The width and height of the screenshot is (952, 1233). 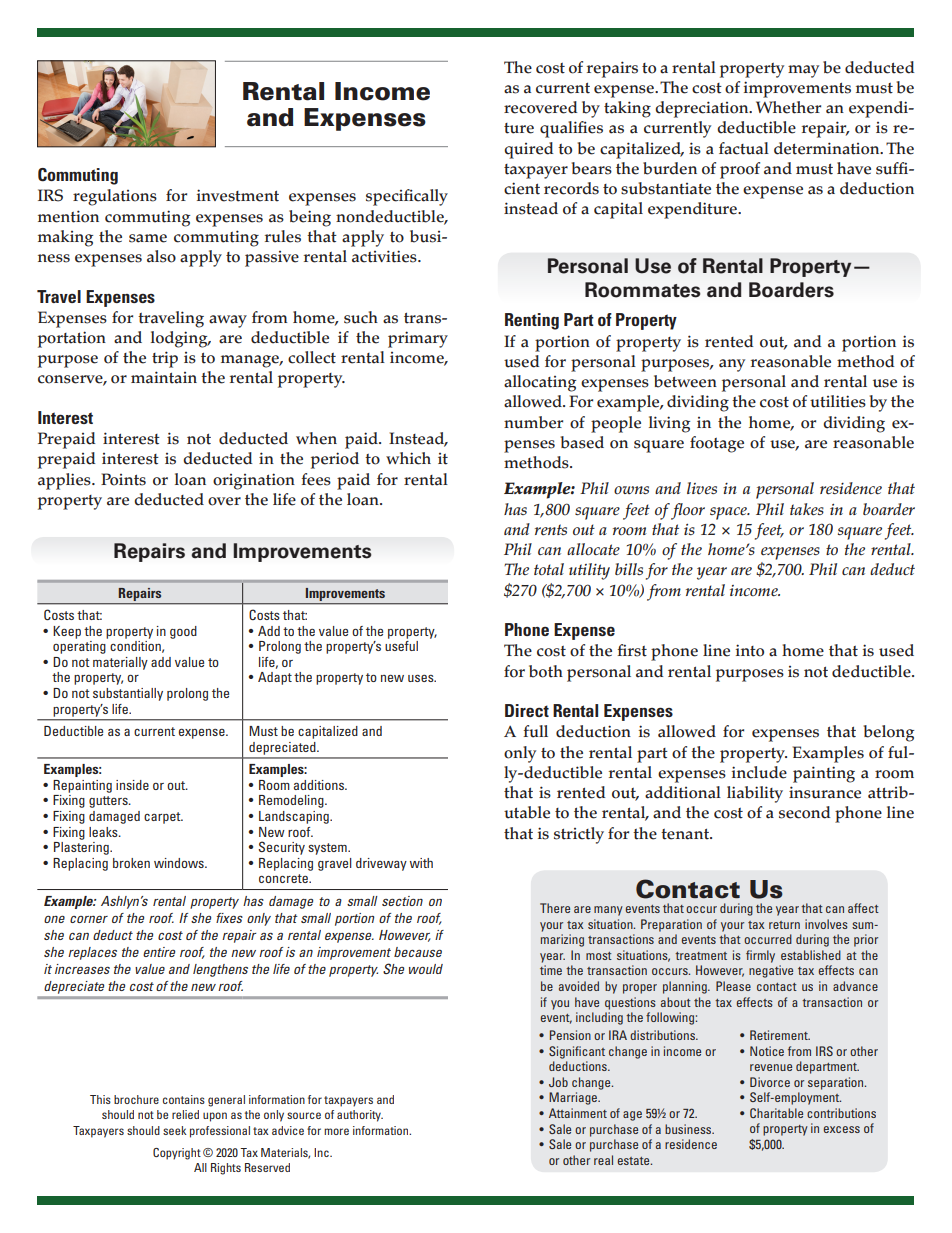 I want to click on good, so click(x=183, y=632).
